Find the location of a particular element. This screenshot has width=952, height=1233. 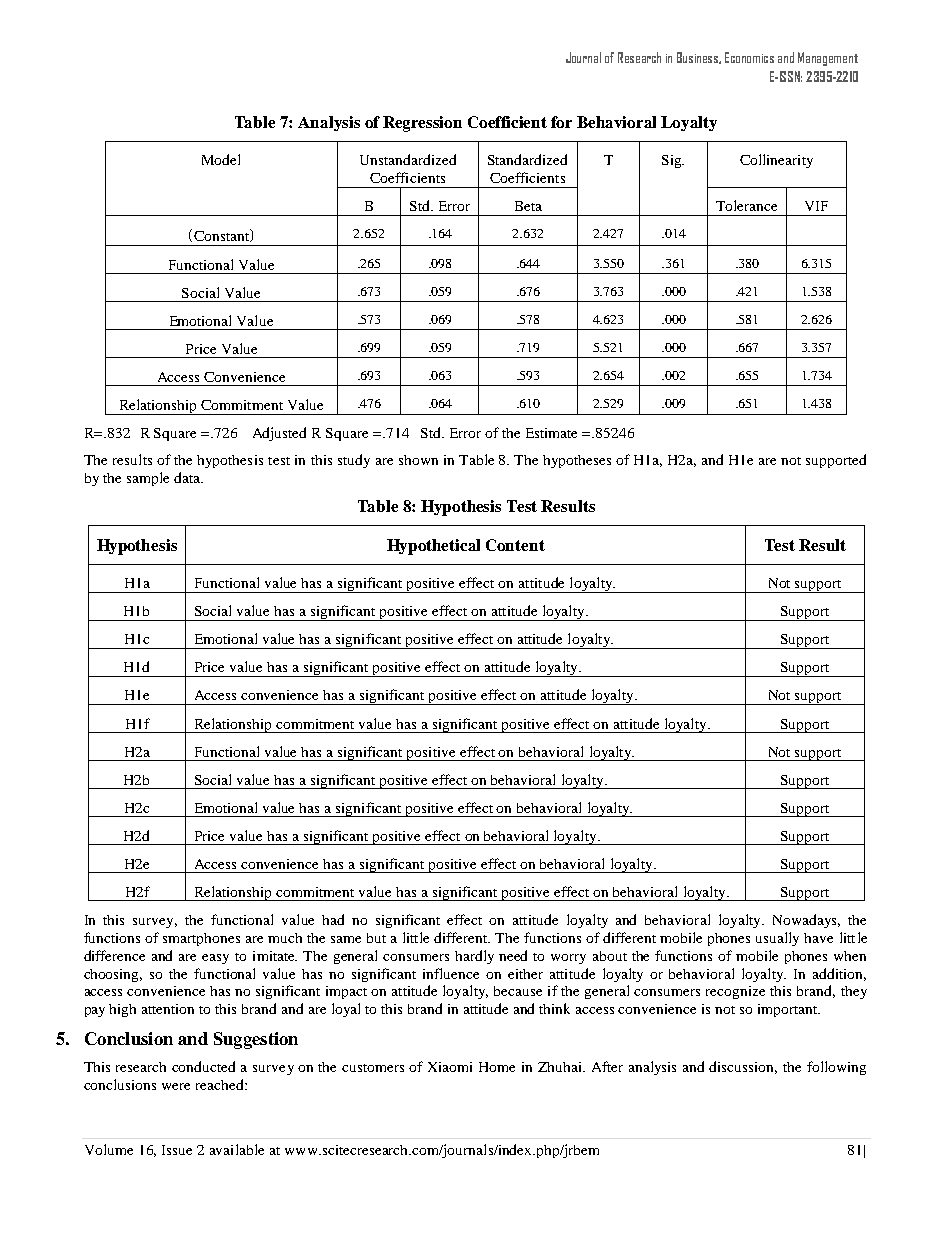

Home is located at coordinates (497, 1067).
